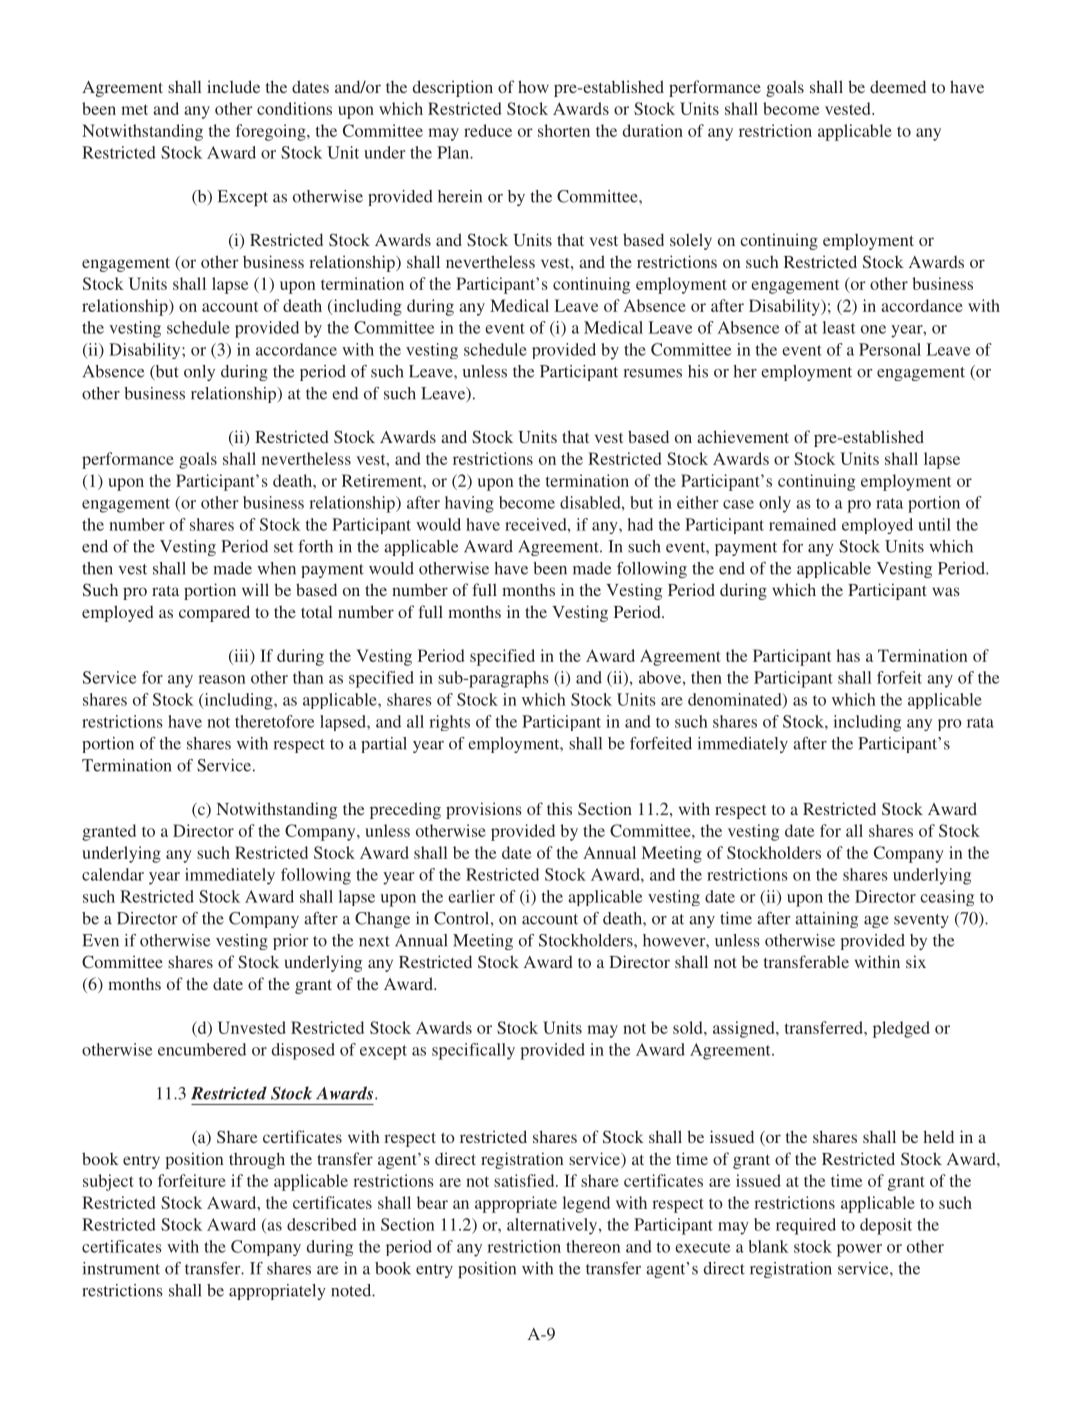  Describe the element at coordinates (283, 547) in the screenshot. I see `set` at that location.
